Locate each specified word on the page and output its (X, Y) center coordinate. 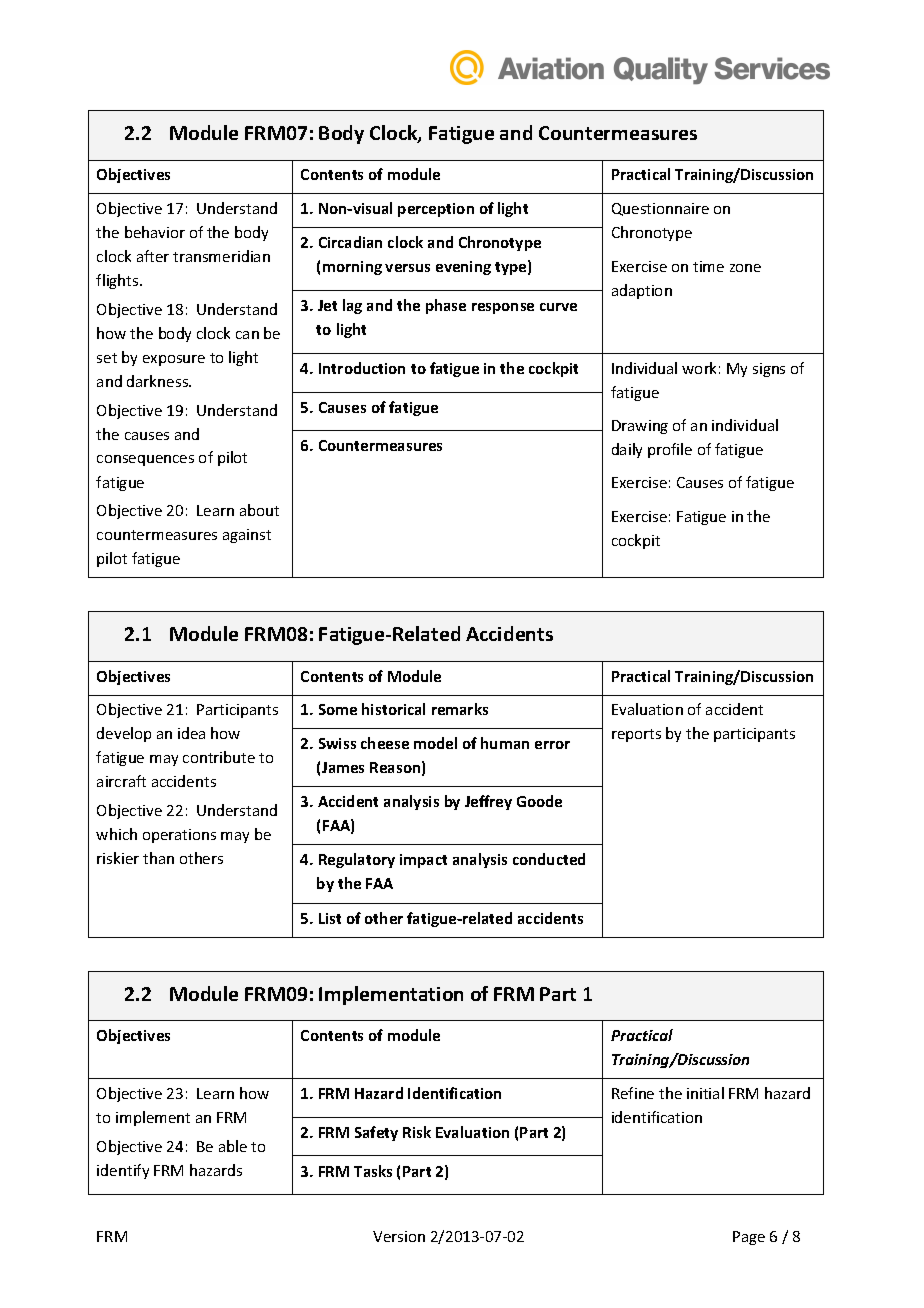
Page (749, 1238)
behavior (155, 232)
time (708, 266)
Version (399, 1236)
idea (191, 733)
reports (636, 735)
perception (436, 210)
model (435, 743)
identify (123, 1171)
